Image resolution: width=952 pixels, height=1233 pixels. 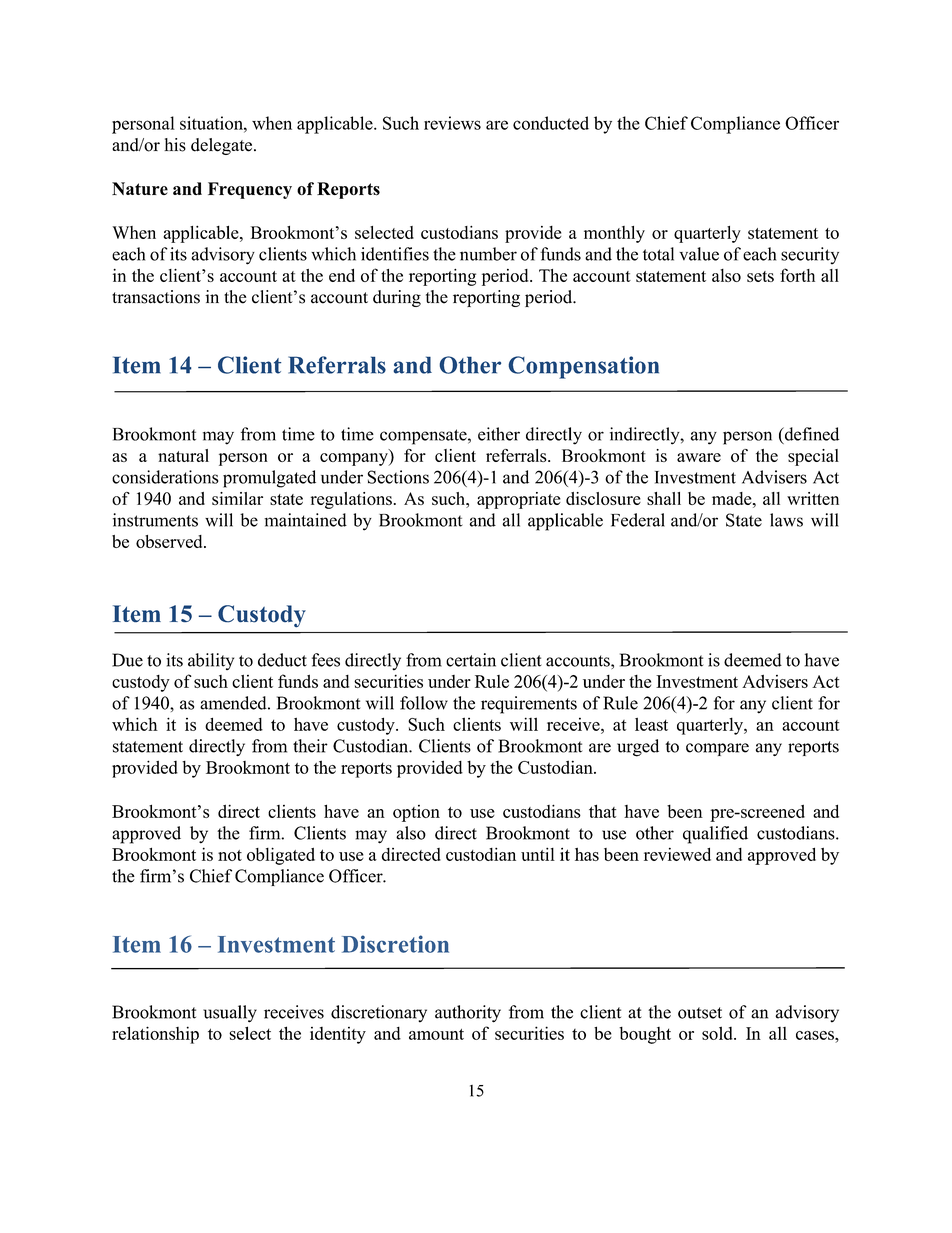 I want to click on value, so click(x=699, y=254).
